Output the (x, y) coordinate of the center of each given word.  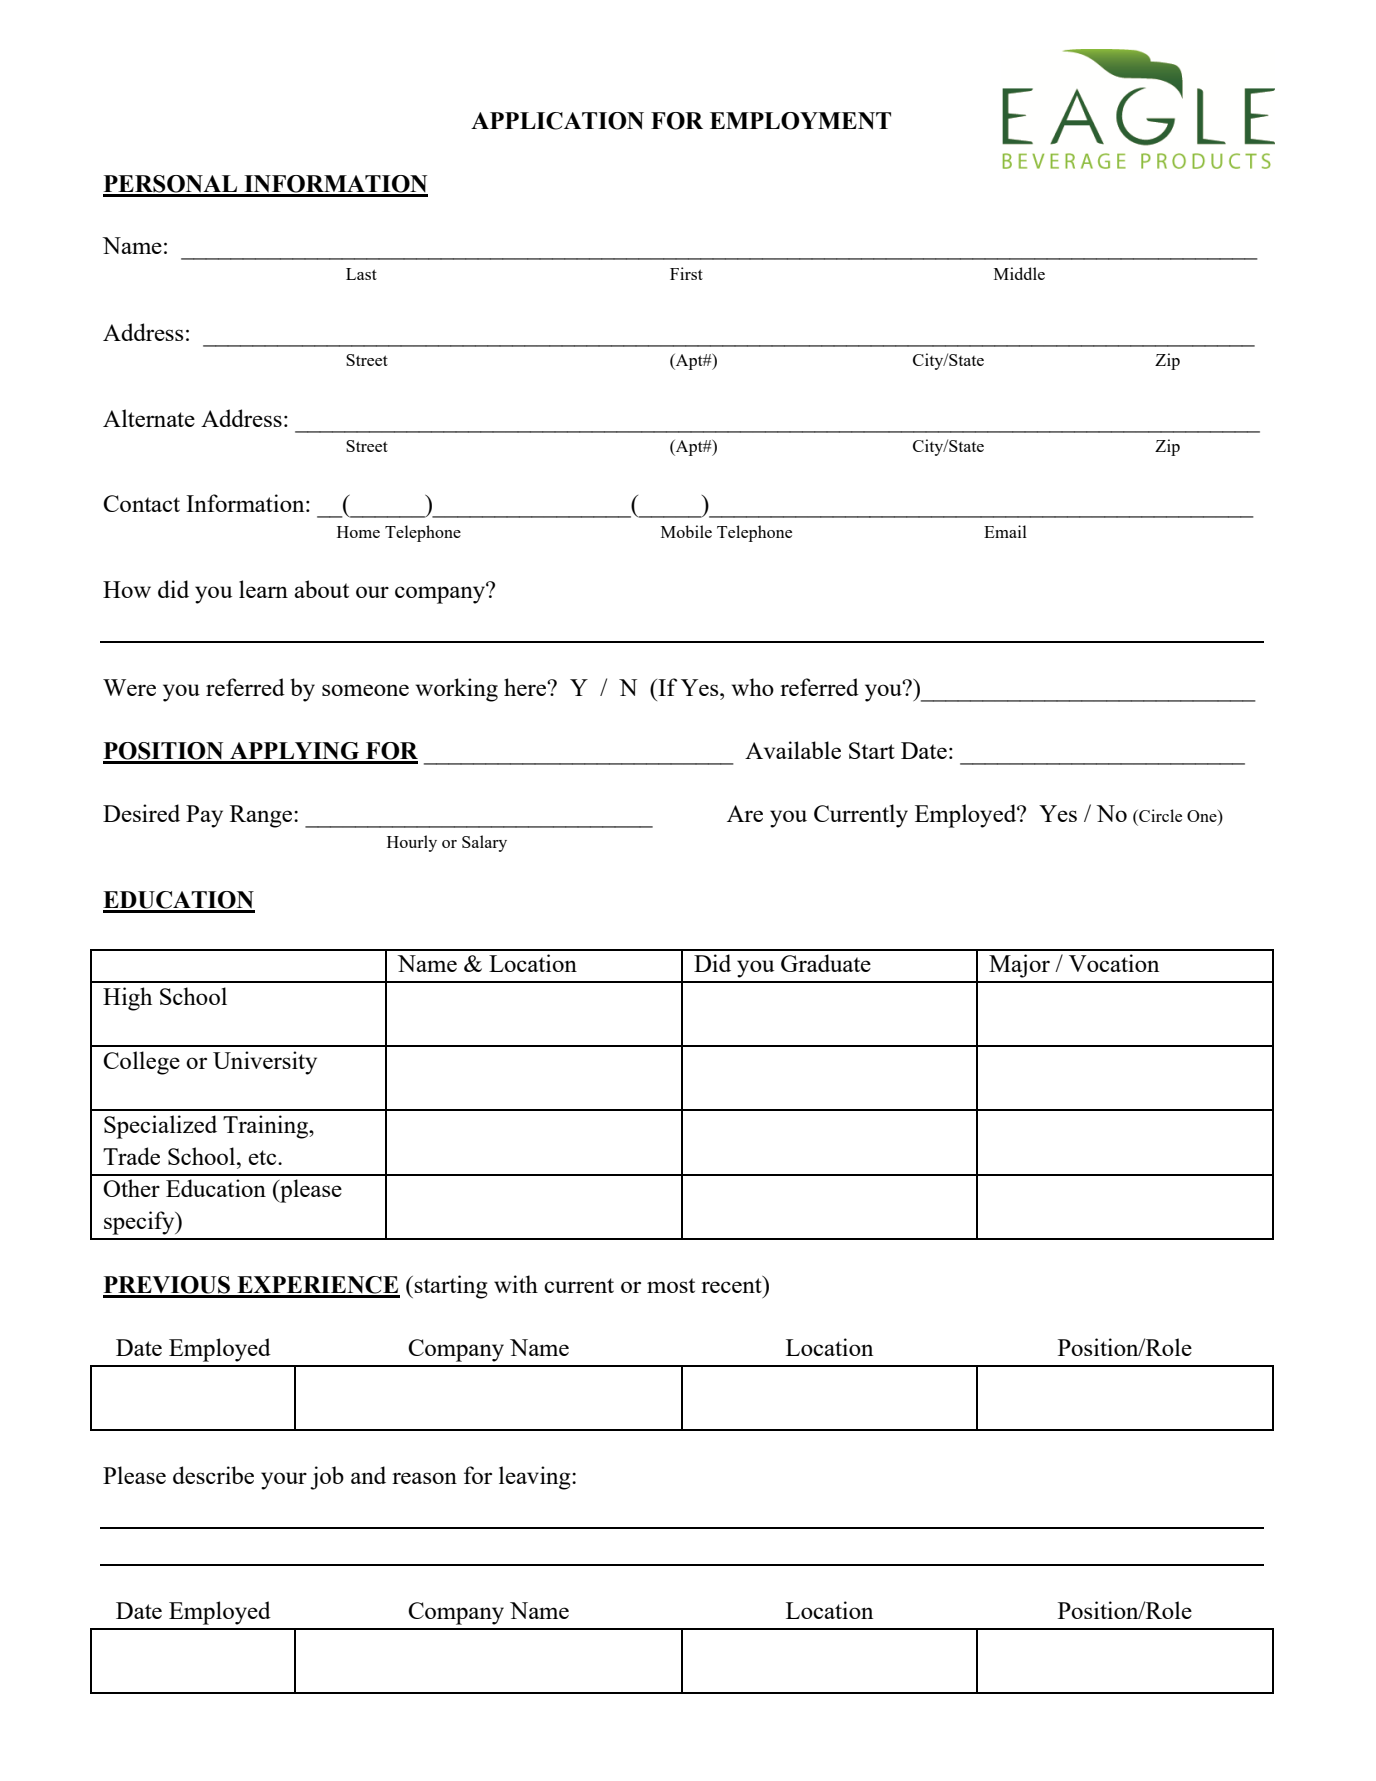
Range (262, 816)
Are (745, 813)
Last (361, 274)
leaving (536, 1478)
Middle (1019, 273)
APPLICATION (557, 121)
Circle (1159, 815)
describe (213, 1475)
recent (732, 1284)
